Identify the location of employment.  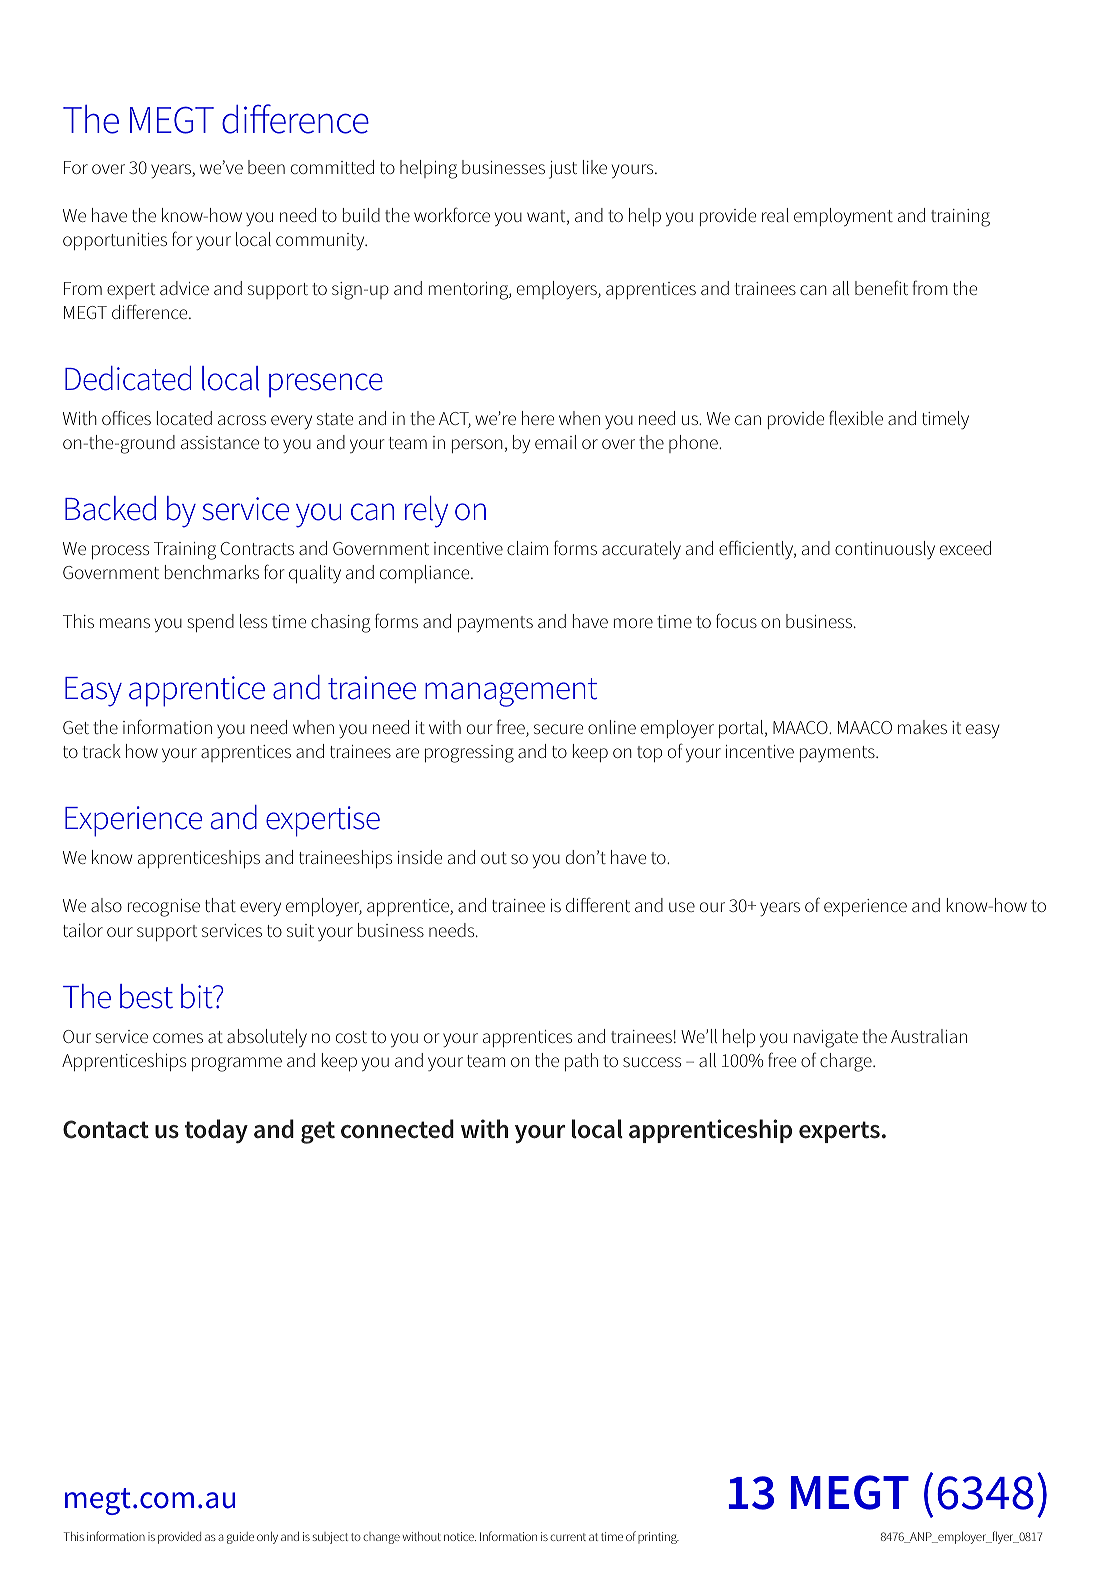
(843, 217).
